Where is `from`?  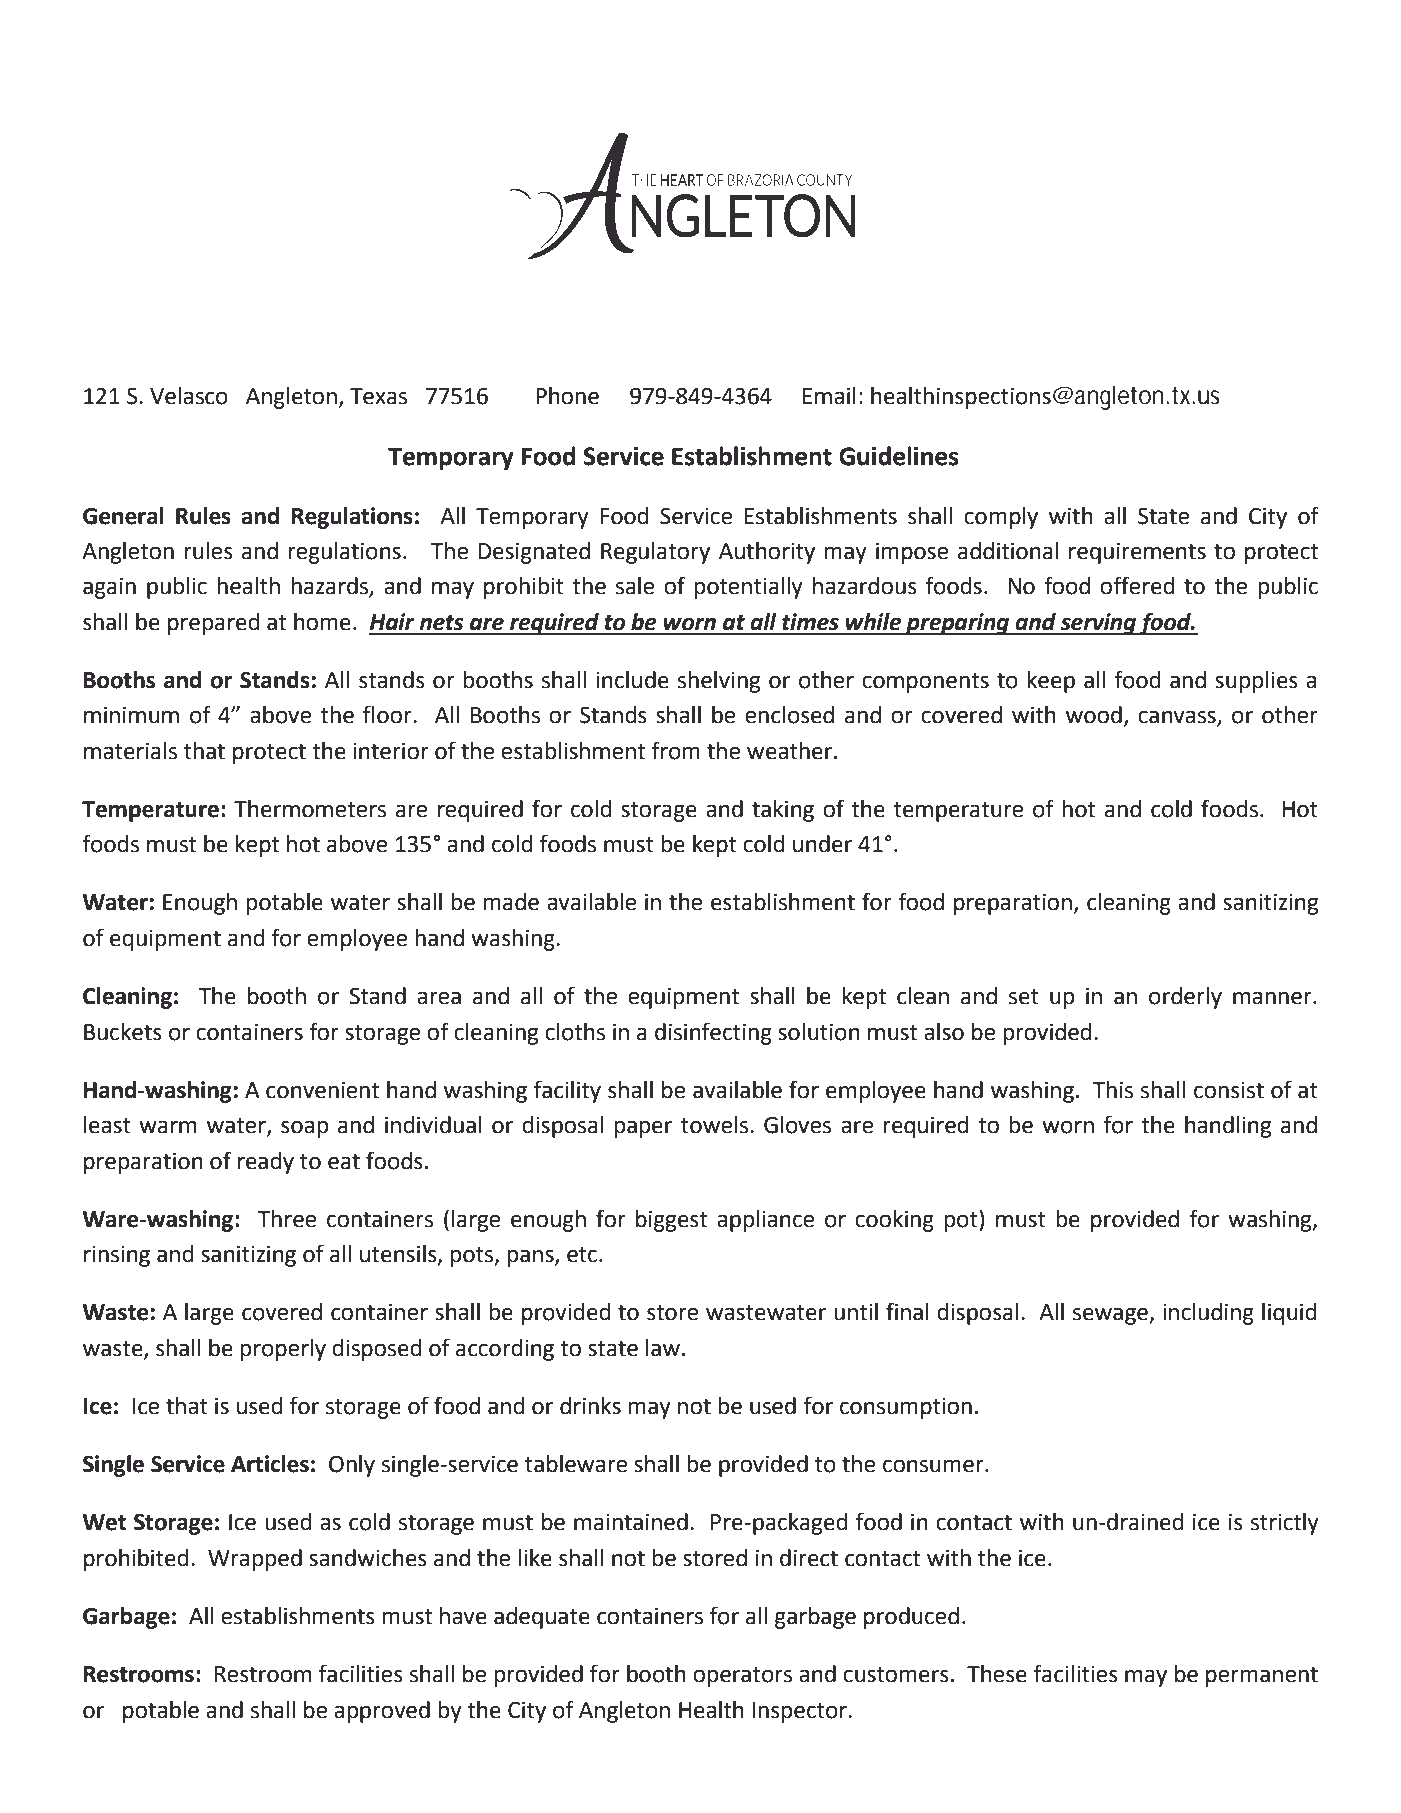 from is located at coordinates (675, 750).
